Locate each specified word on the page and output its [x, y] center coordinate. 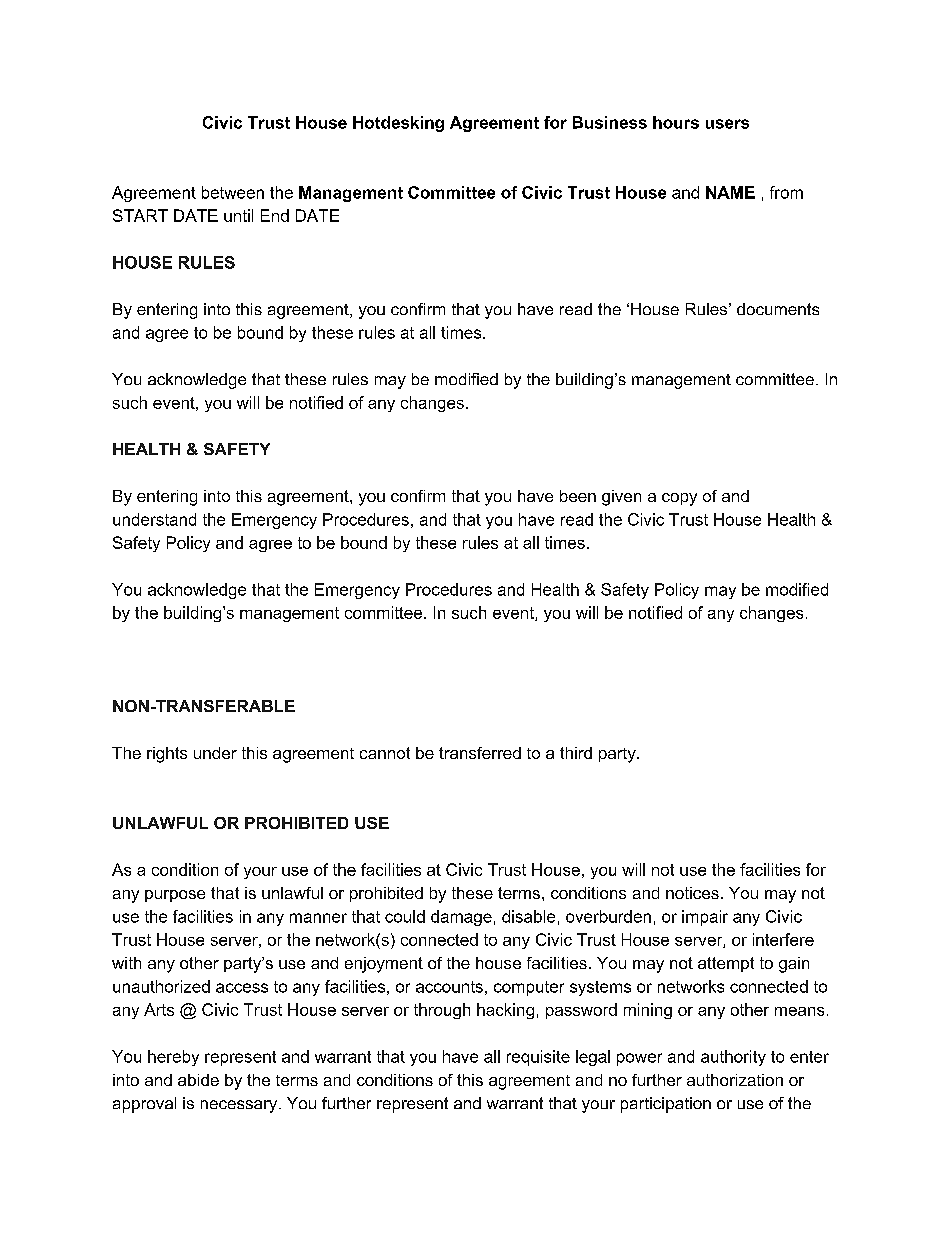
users [727, 124]
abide [198, 1080]
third [576, 753]
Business [610, 122]
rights [167, 755]
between [233, 192]
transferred [480, 753]
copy [679, 499]
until [238, 215]
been [578, 496]
